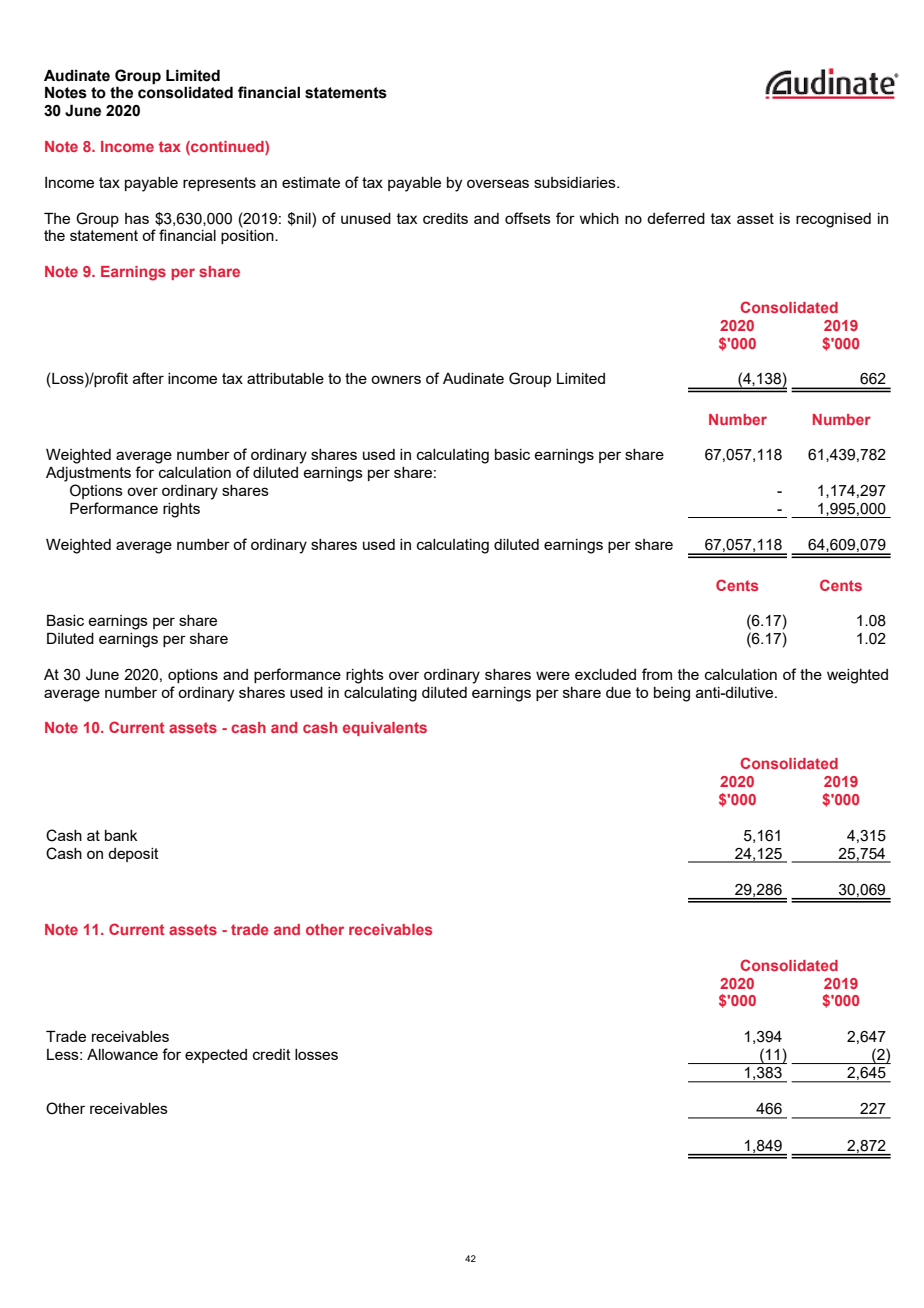 The image size is (924, 1308). What do you see at coordinates (137, 218) in the image?
I see `has` at bounding box center [137, 218].
